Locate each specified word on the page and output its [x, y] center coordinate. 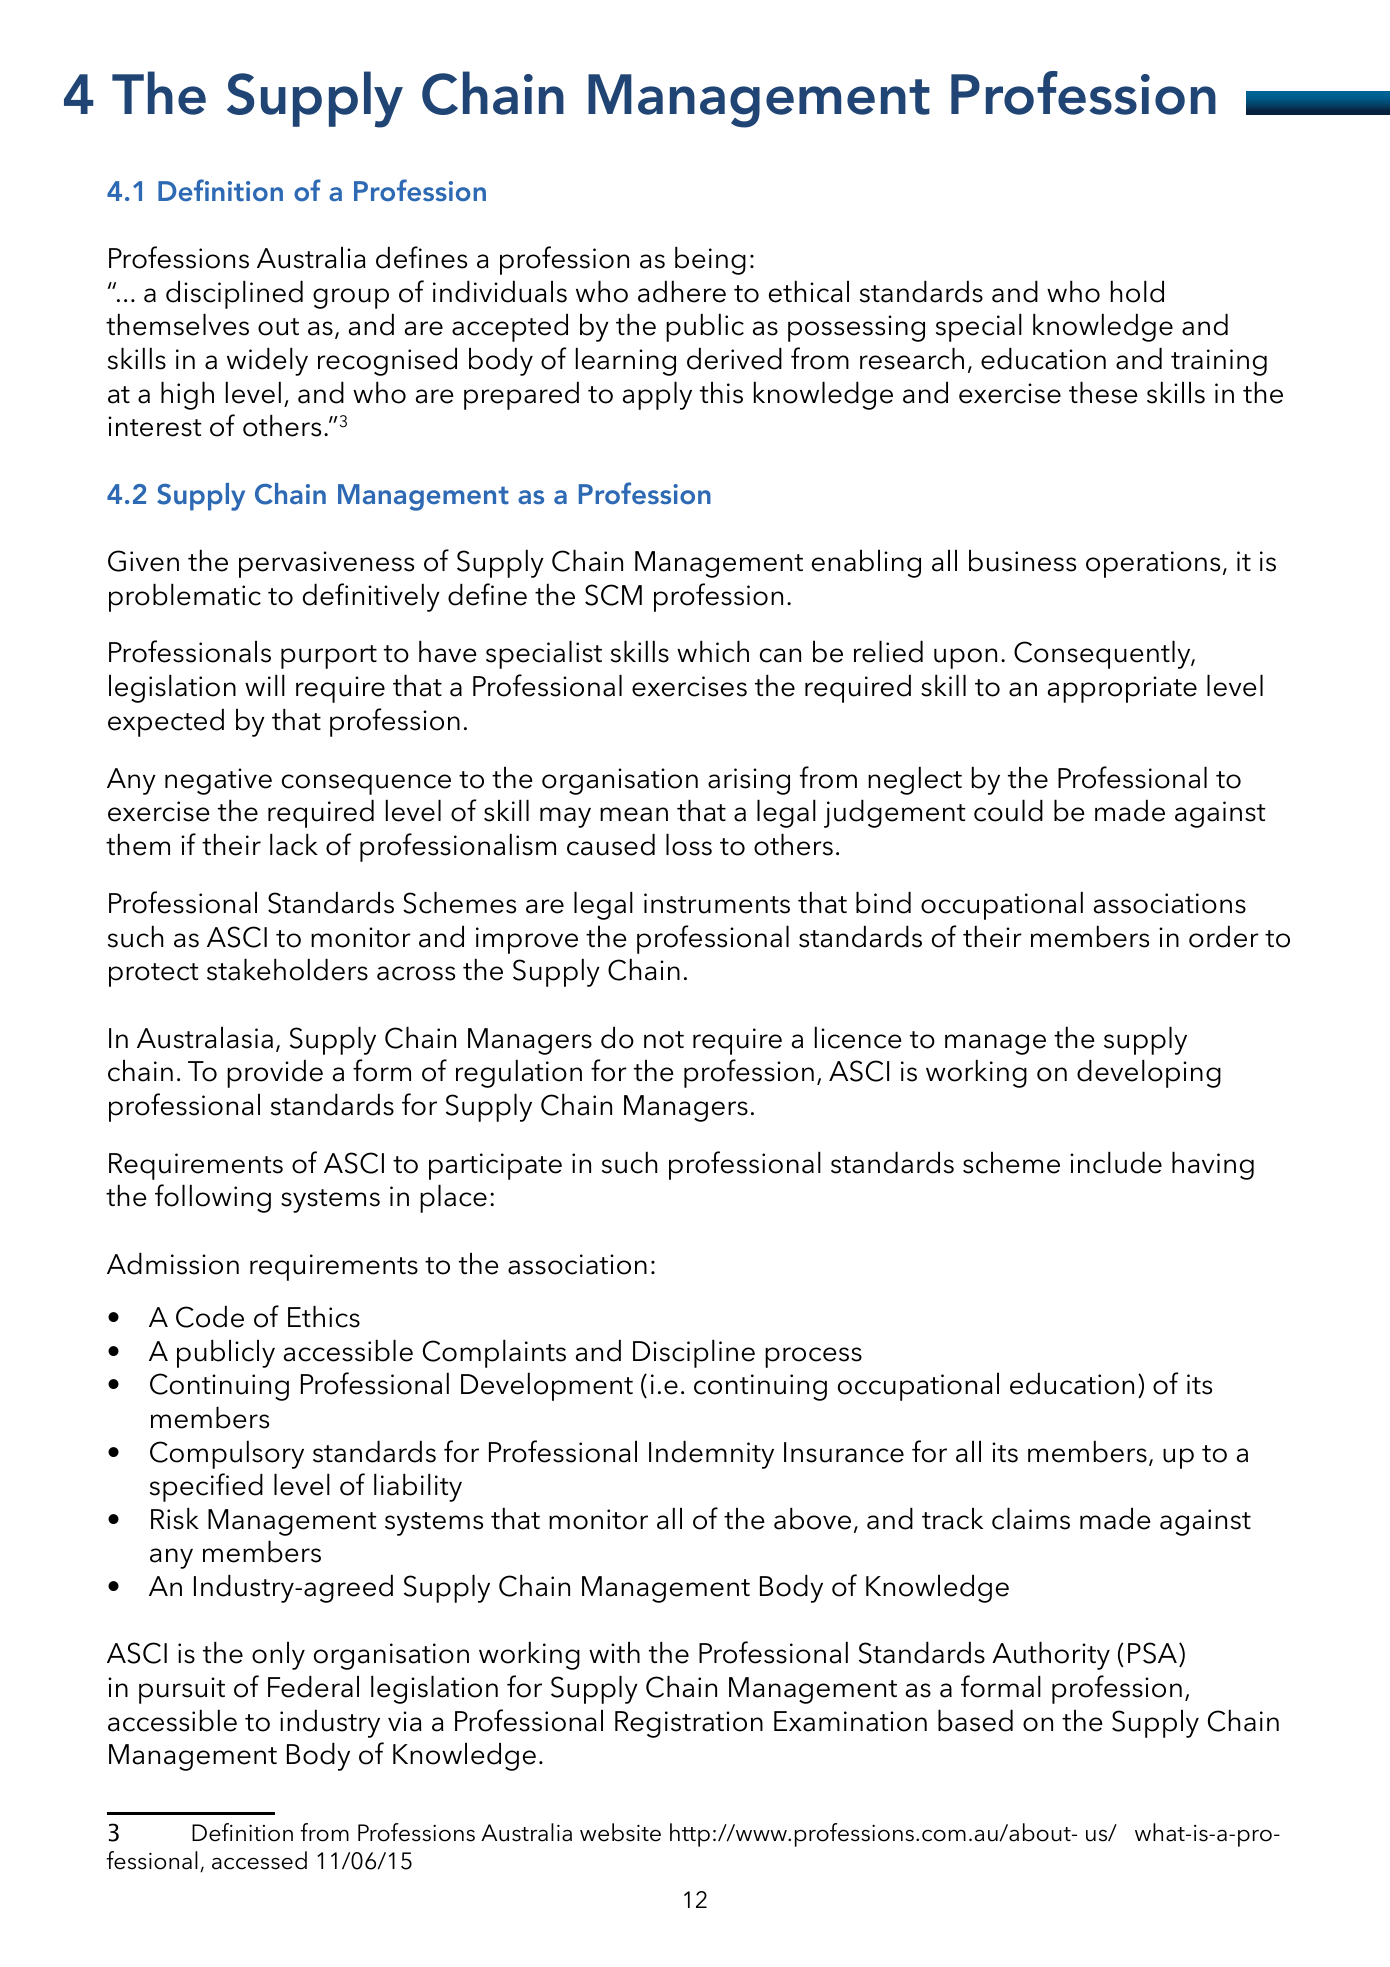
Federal [313, 1686]
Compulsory [227, 1454]
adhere [682, 291]
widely [267, 361]
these [1103, 392]
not [664, 1040]
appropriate [1122, 689]
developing [1149, 1073]
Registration [689, 1724]
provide [275, 1073]
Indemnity [711, 1454]
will [265, 685]
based [975, 1720]
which [713, 651]
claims [1031, 1518]
